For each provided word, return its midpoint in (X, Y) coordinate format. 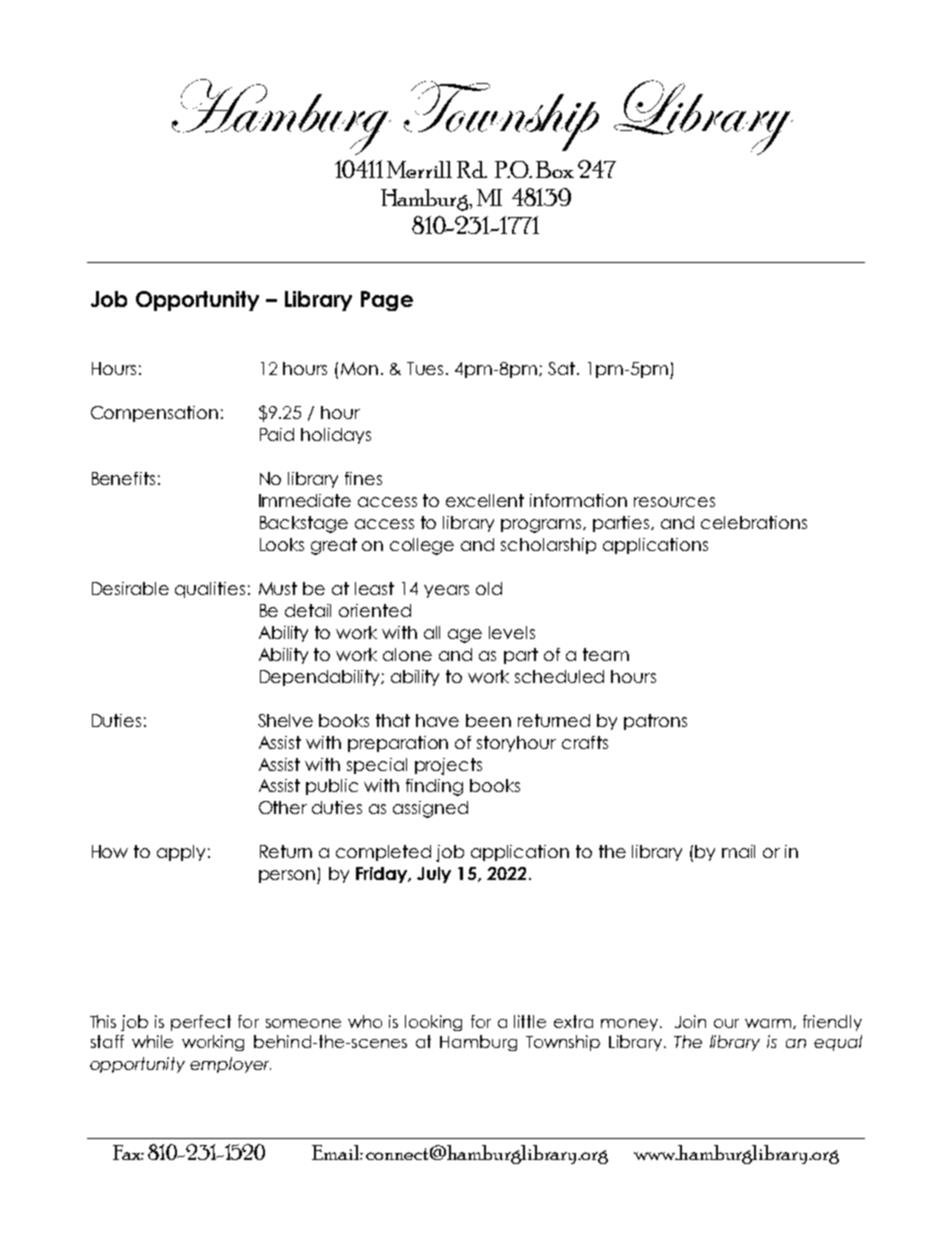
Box (555, 169)
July (434, 875)
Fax (128, 1152)
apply (181, 853)
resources (674, 502)
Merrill (419, 169)
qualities (210, 590)
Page (387, 301)
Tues (425, 368)
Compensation (154, 414)
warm (769, 1024)
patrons (655, 722)
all (432, 632)
